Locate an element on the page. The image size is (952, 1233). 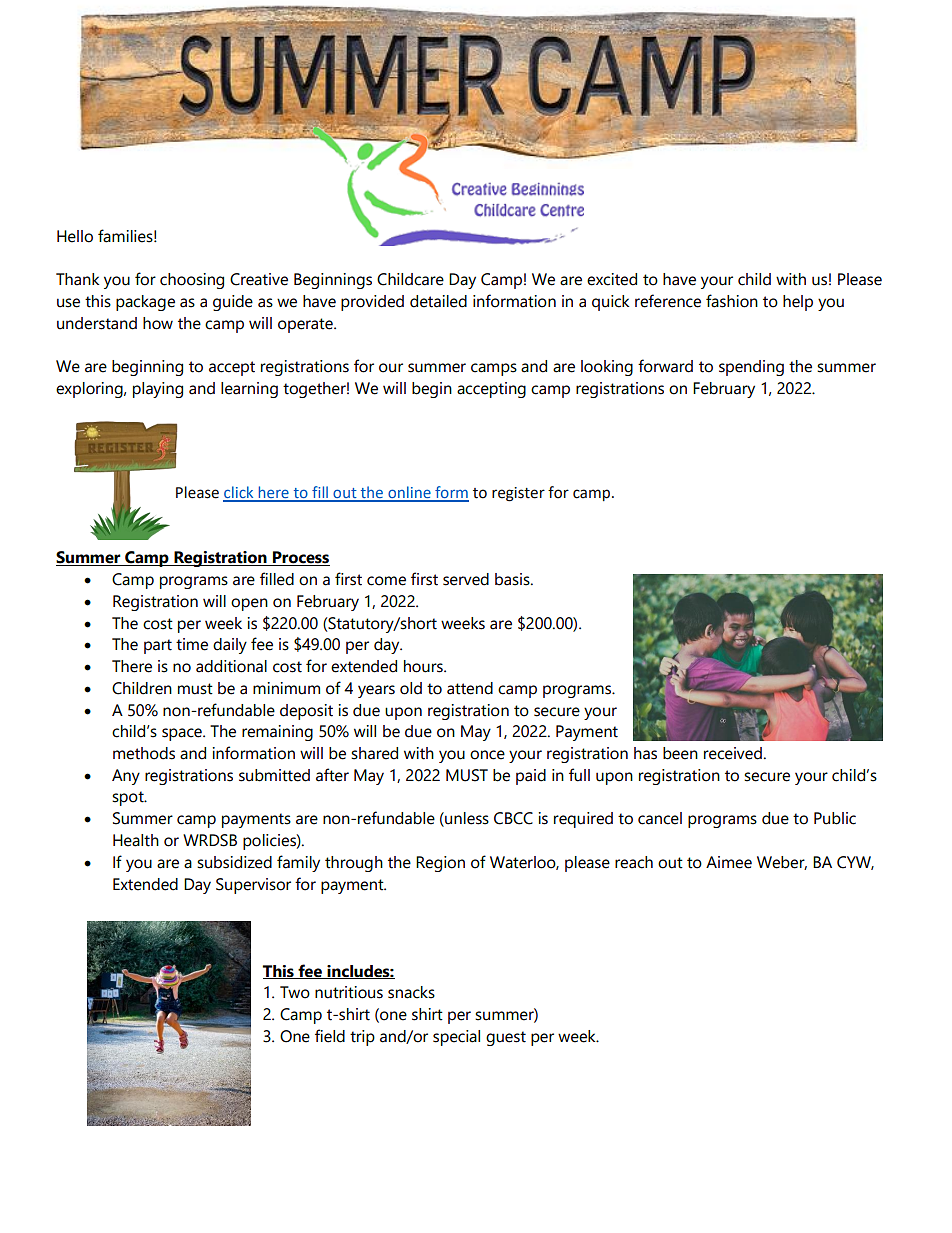
choosing is located at coordinates (192, 281).
